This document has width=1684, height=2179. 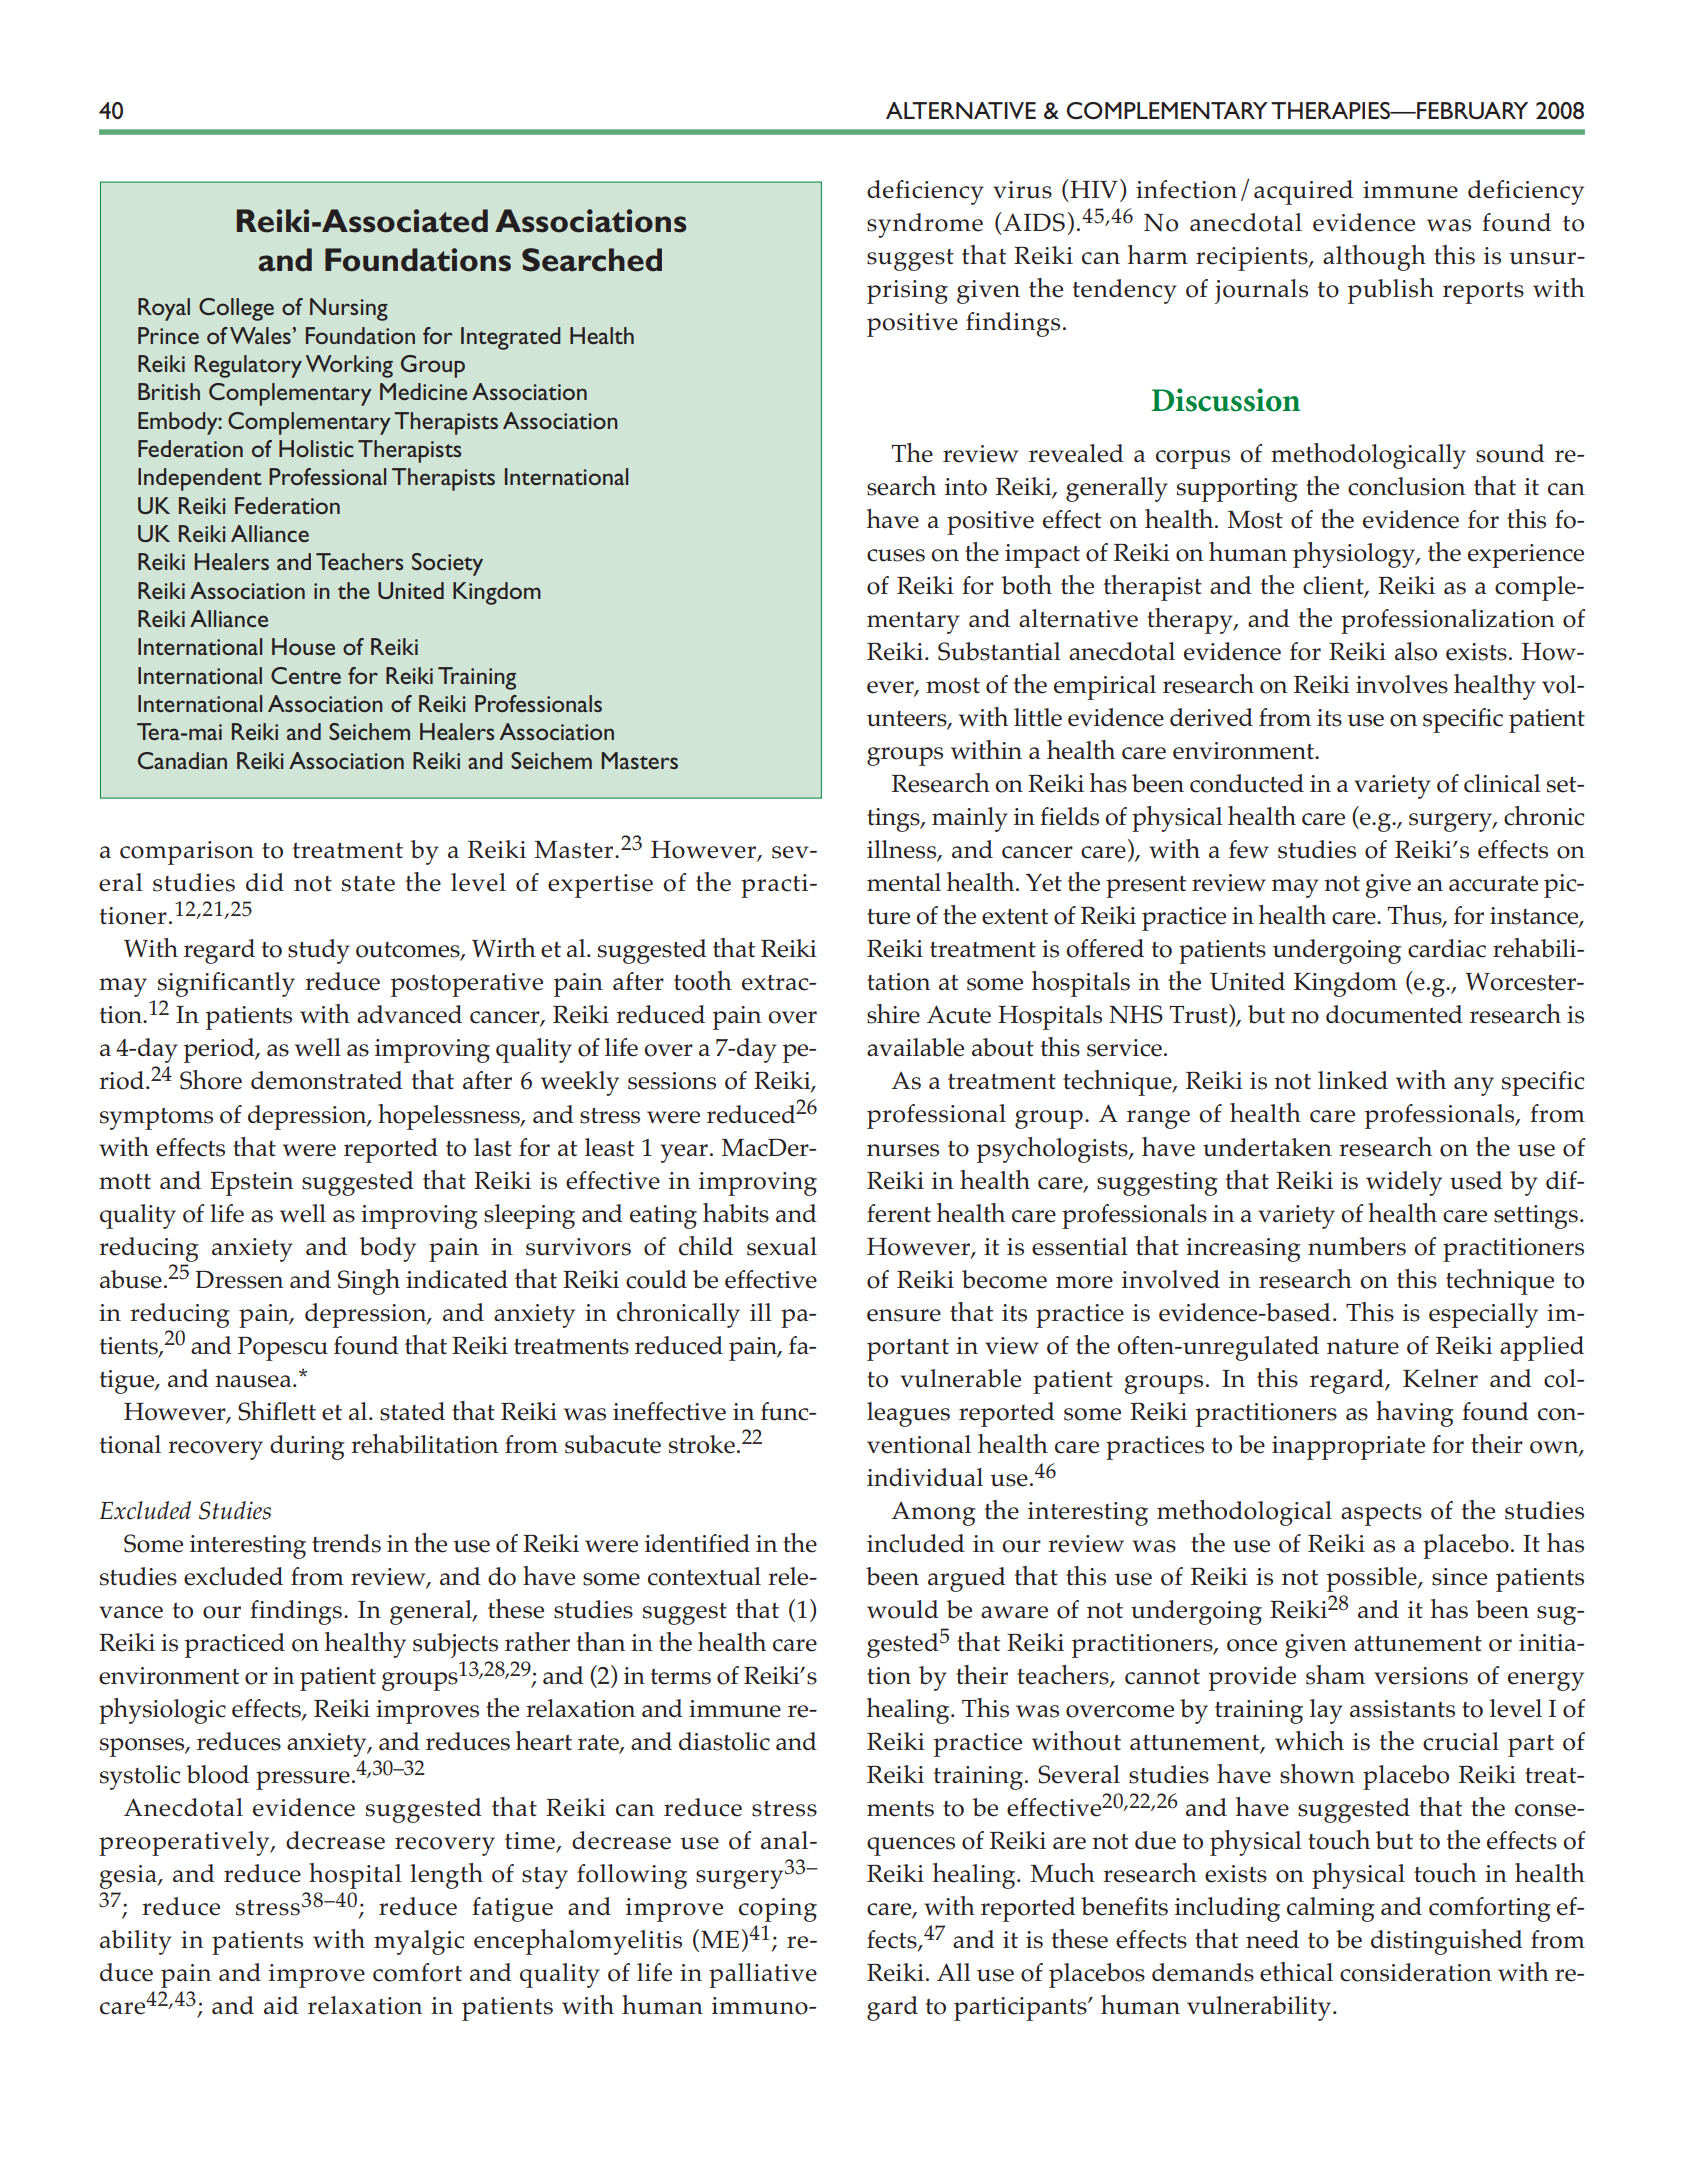 I want to click on did, so click(x=265, y=882).
